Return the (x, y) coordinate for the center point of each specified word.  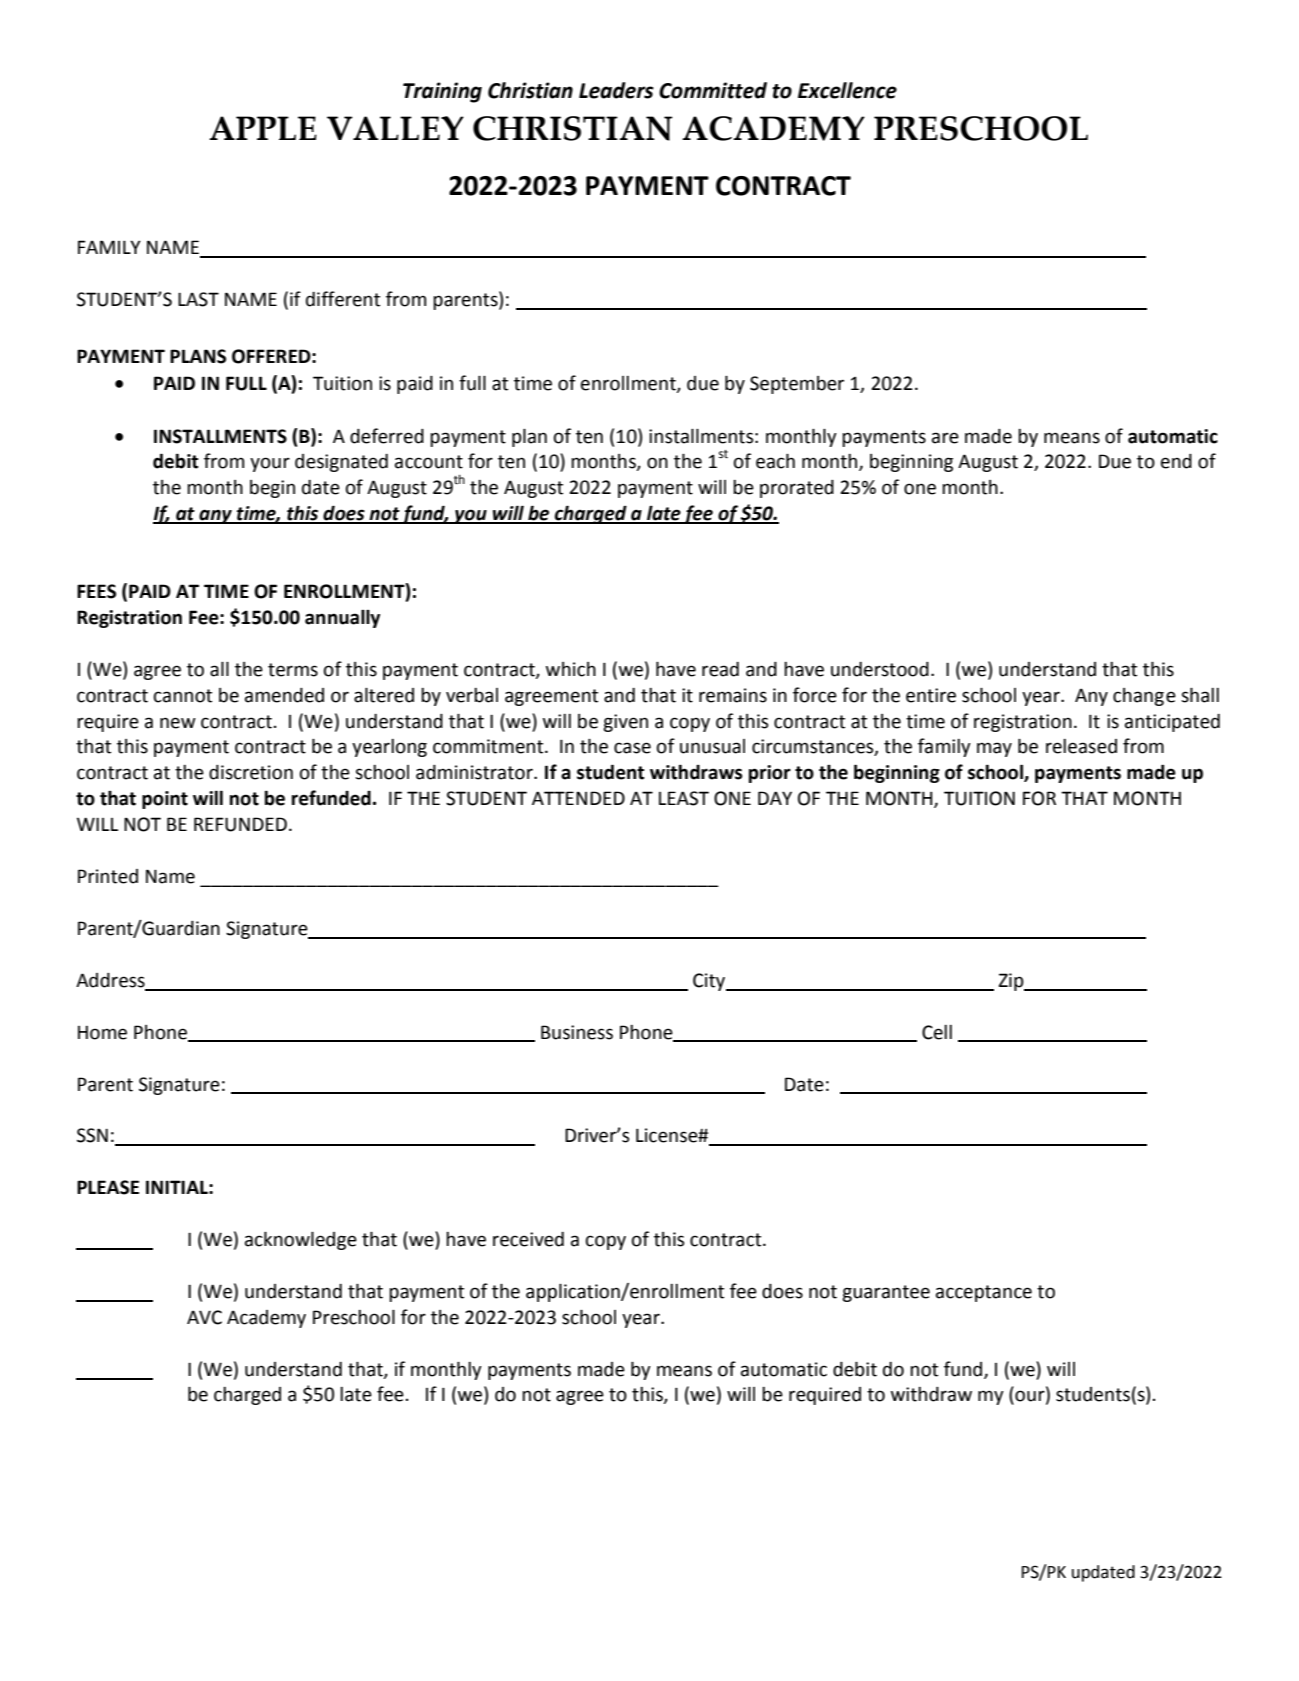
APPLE (263, 128)
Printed (108, 876)
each (775, 461)
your (270, 464)
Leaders (616, 90)
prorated (797, 489)
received (528, 1239)
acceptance (984, 1293)
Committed (713, 90)
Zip (1012, 982)
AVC (204, 1317)
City (710, 982)
